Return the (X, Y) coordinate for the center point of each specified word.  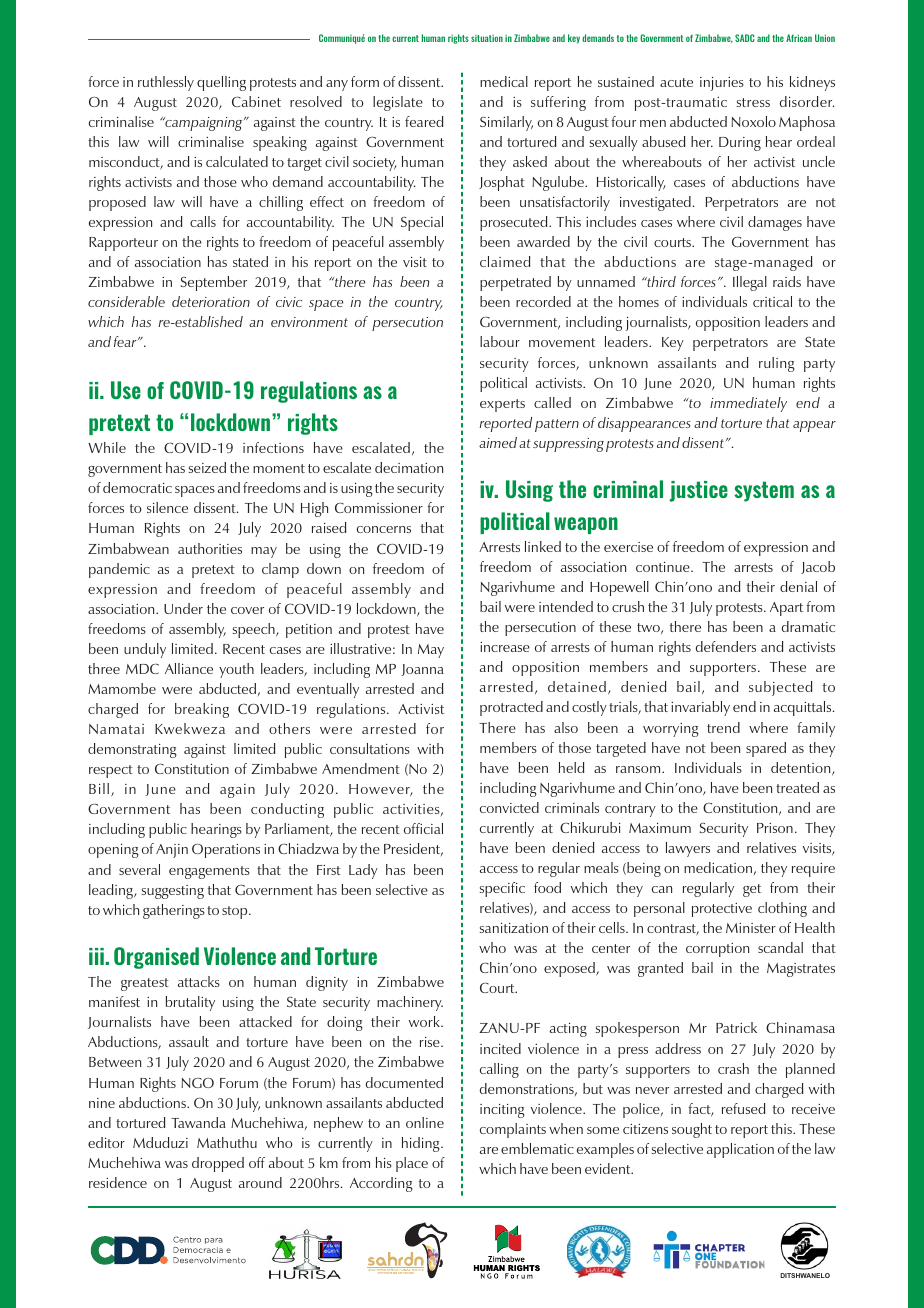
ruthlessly (166, 83)
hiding (422, 1144)
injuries (722, 84)
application (740, 1150)
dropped (218, 1164)
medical (504, 81)
